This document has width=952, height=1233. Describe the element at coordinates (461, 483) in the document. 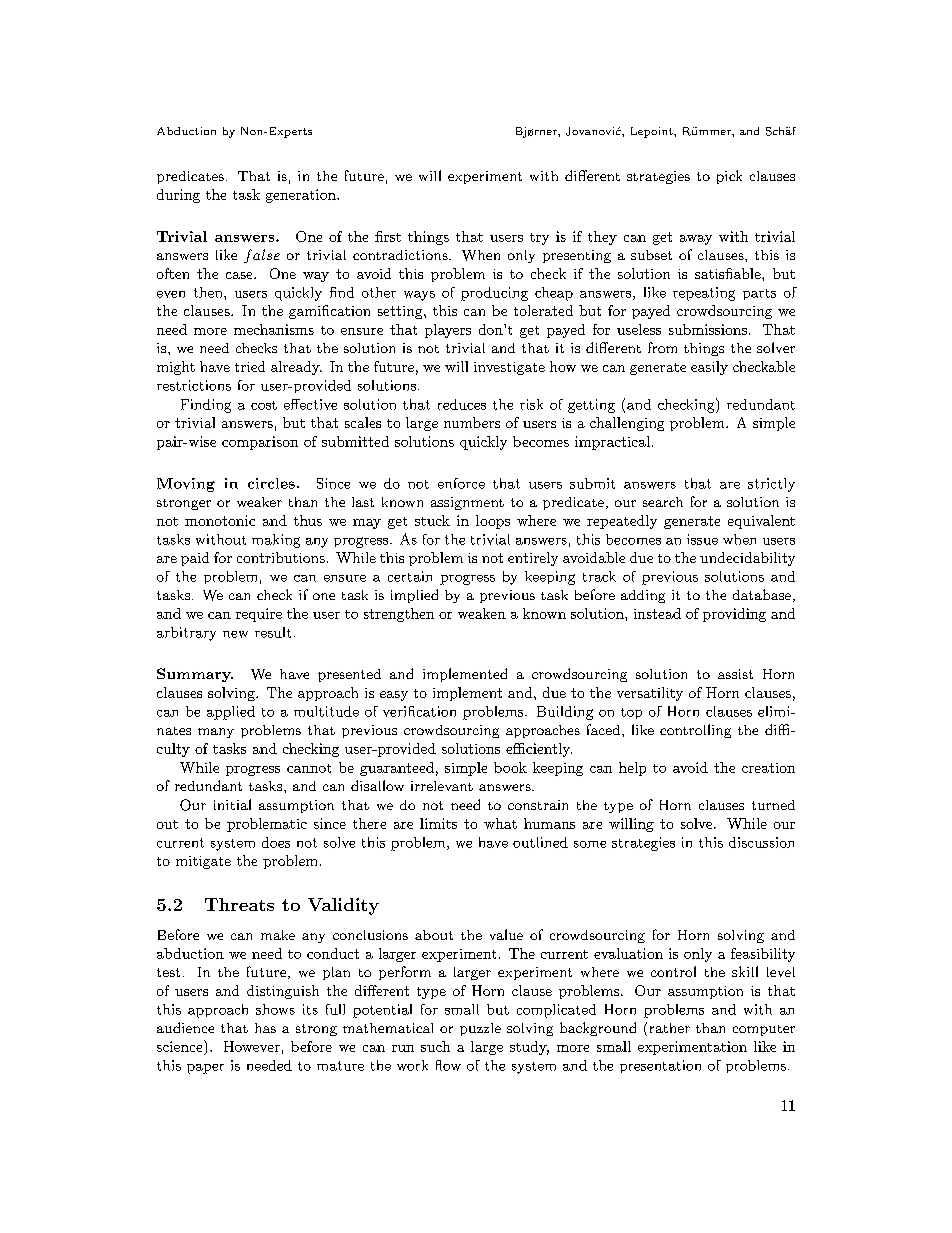

I see `enforce` at that location.
